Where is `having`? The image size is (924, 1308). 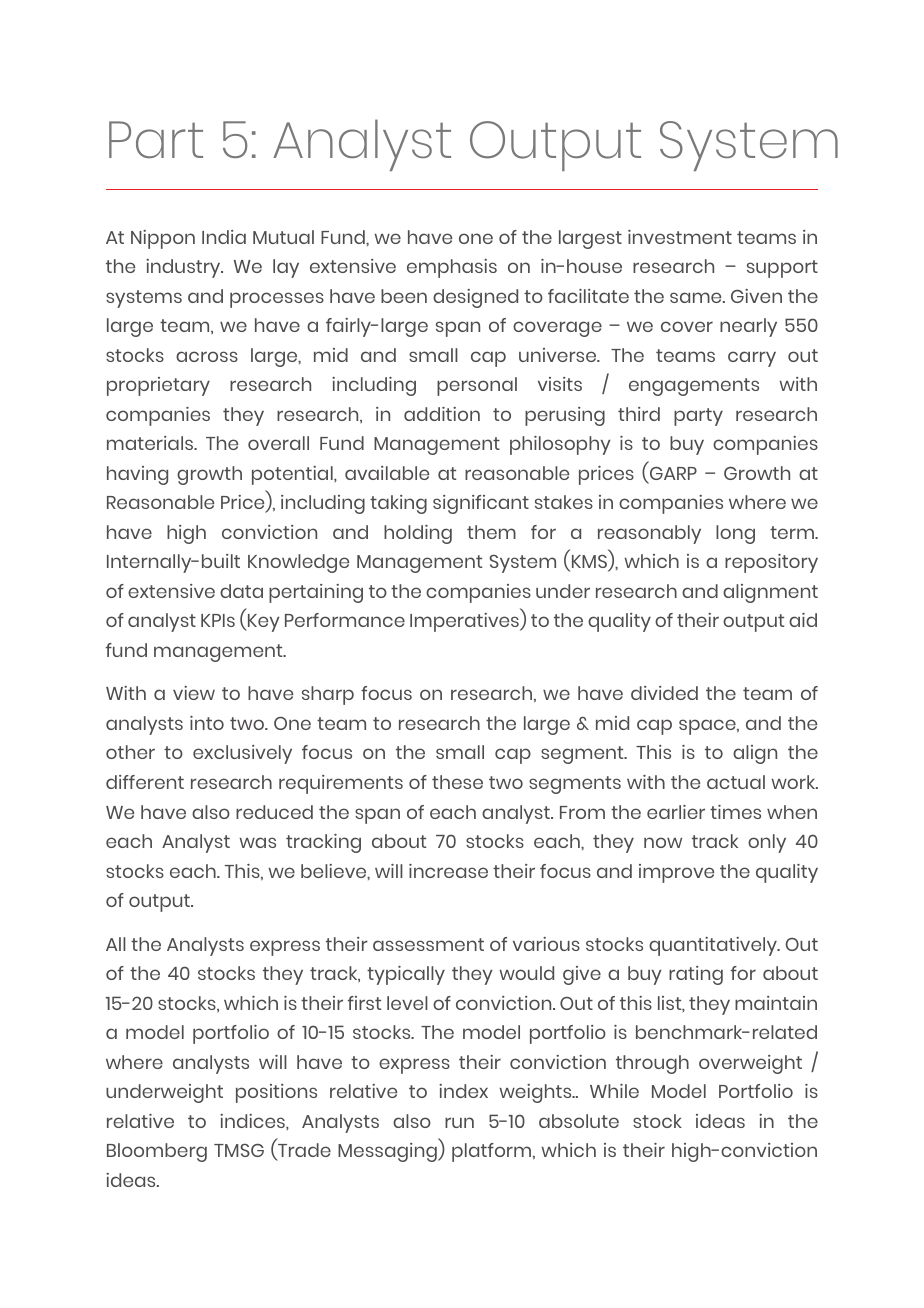 having is located at coordinates (137, 475).
